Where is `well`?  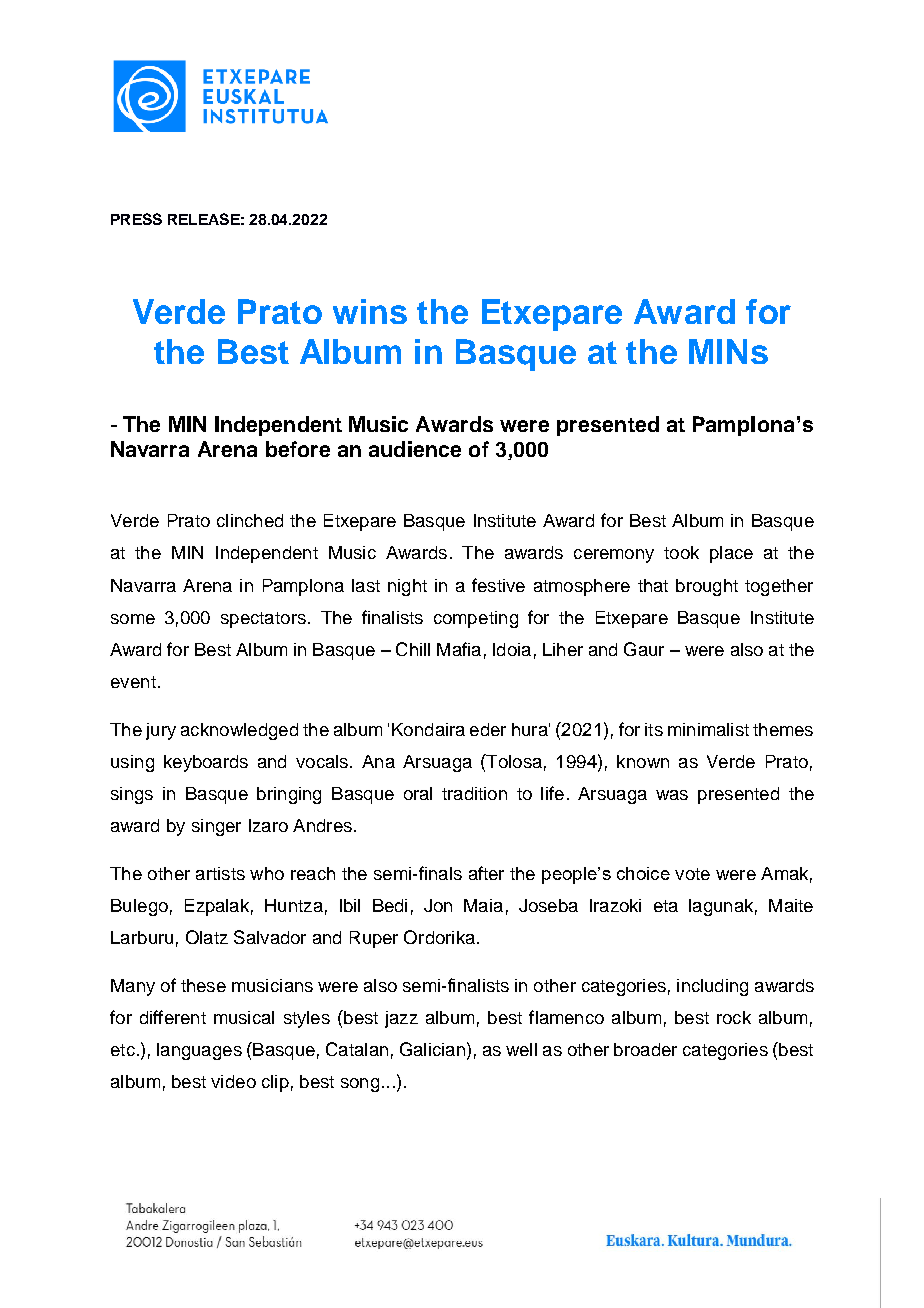 well is located at coordinates (521, 1049).
